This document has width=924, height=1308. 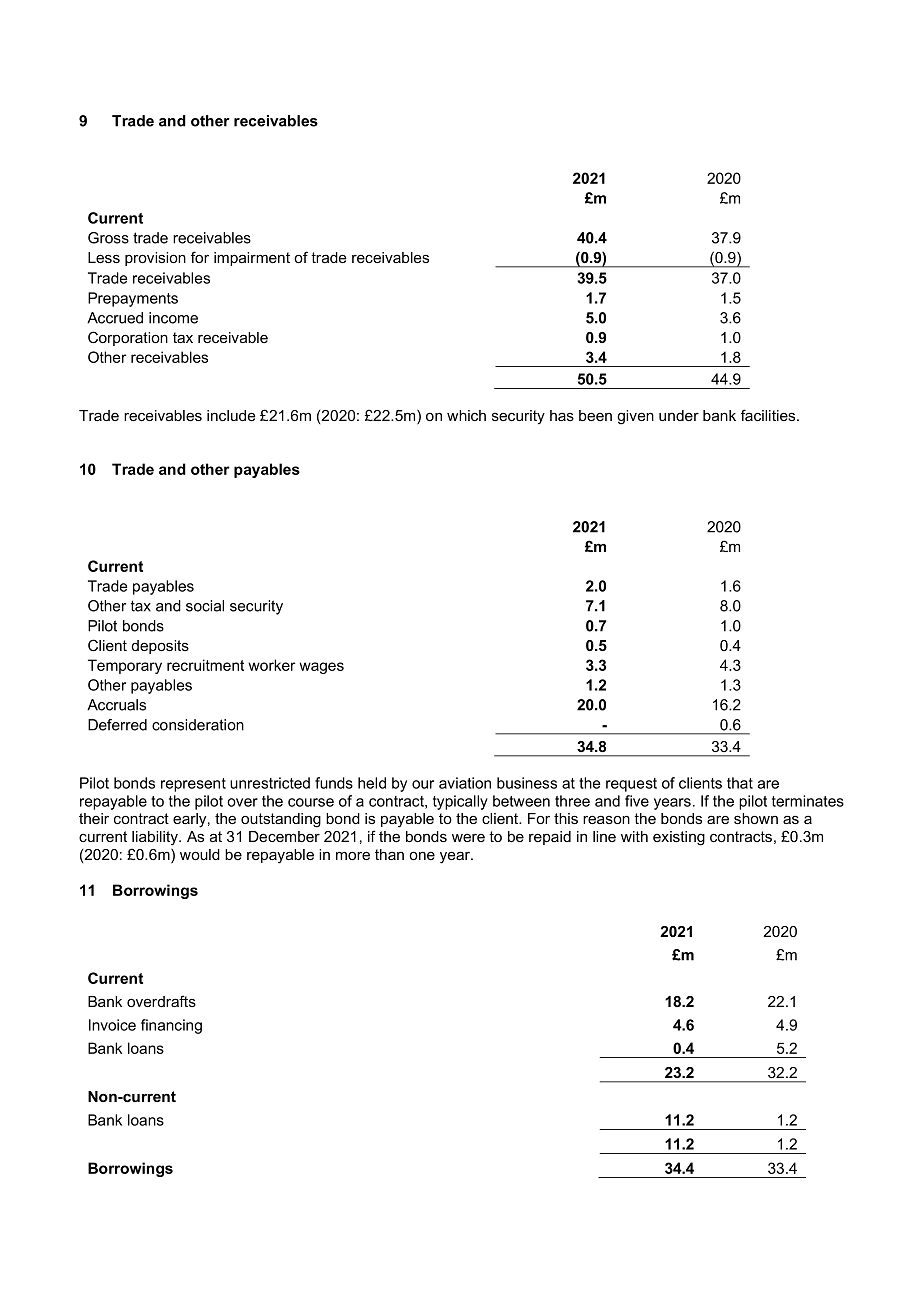 I want to click on financing, so click(x=171, y=1026).
